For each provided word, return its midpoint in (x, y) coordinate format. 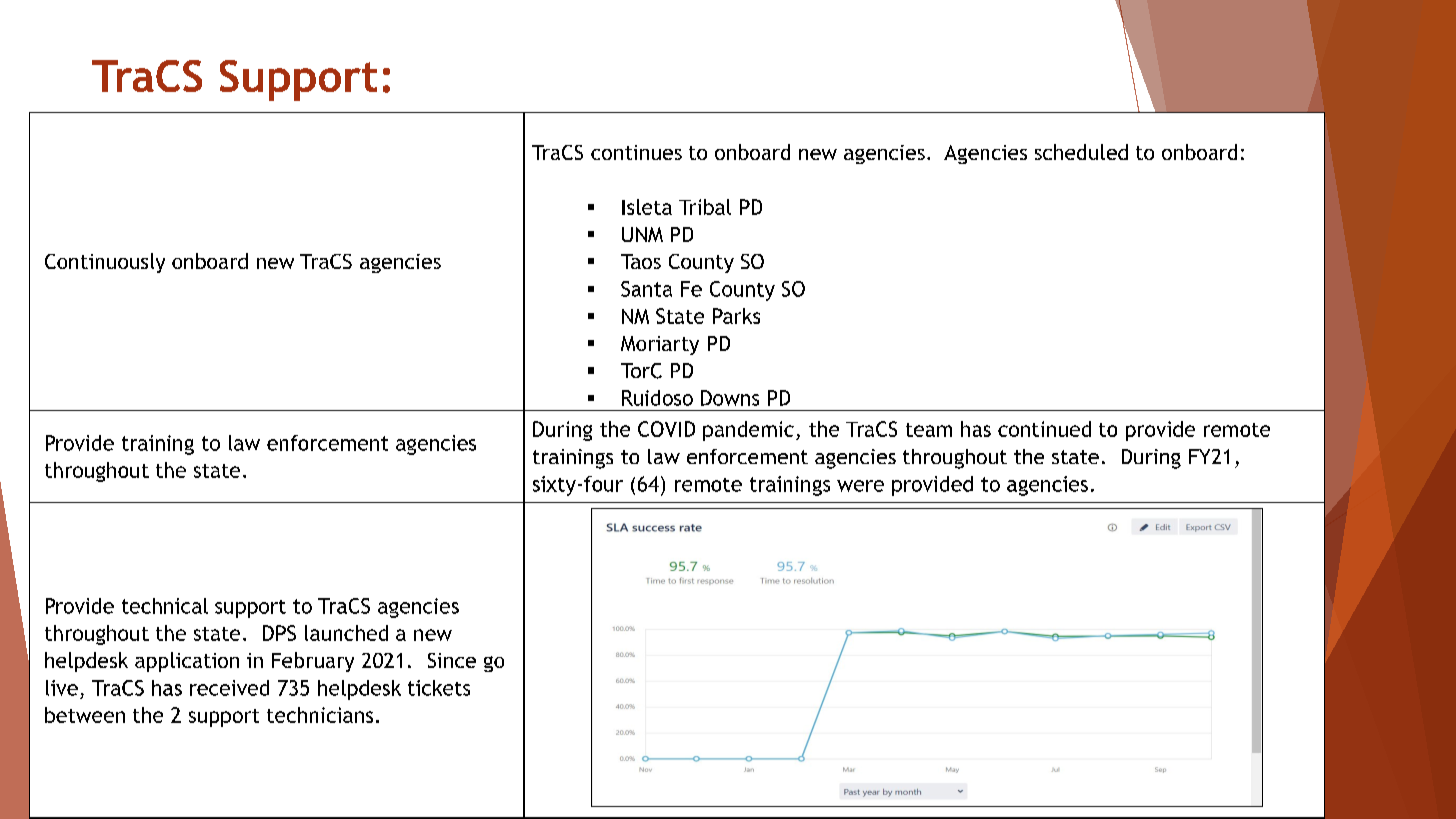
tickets (439, 688)
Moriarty (660, 345)
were (860, 486)
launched (346, 633)
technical (165, 606)
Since (452, 660)
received (229, 688)
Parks (736, 316)
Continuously (105, 263)
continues (636, 152)
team (929, 430)
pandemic (748, 431)
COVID (666, 429)
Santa (646, 289)
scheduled (1081, 152)
